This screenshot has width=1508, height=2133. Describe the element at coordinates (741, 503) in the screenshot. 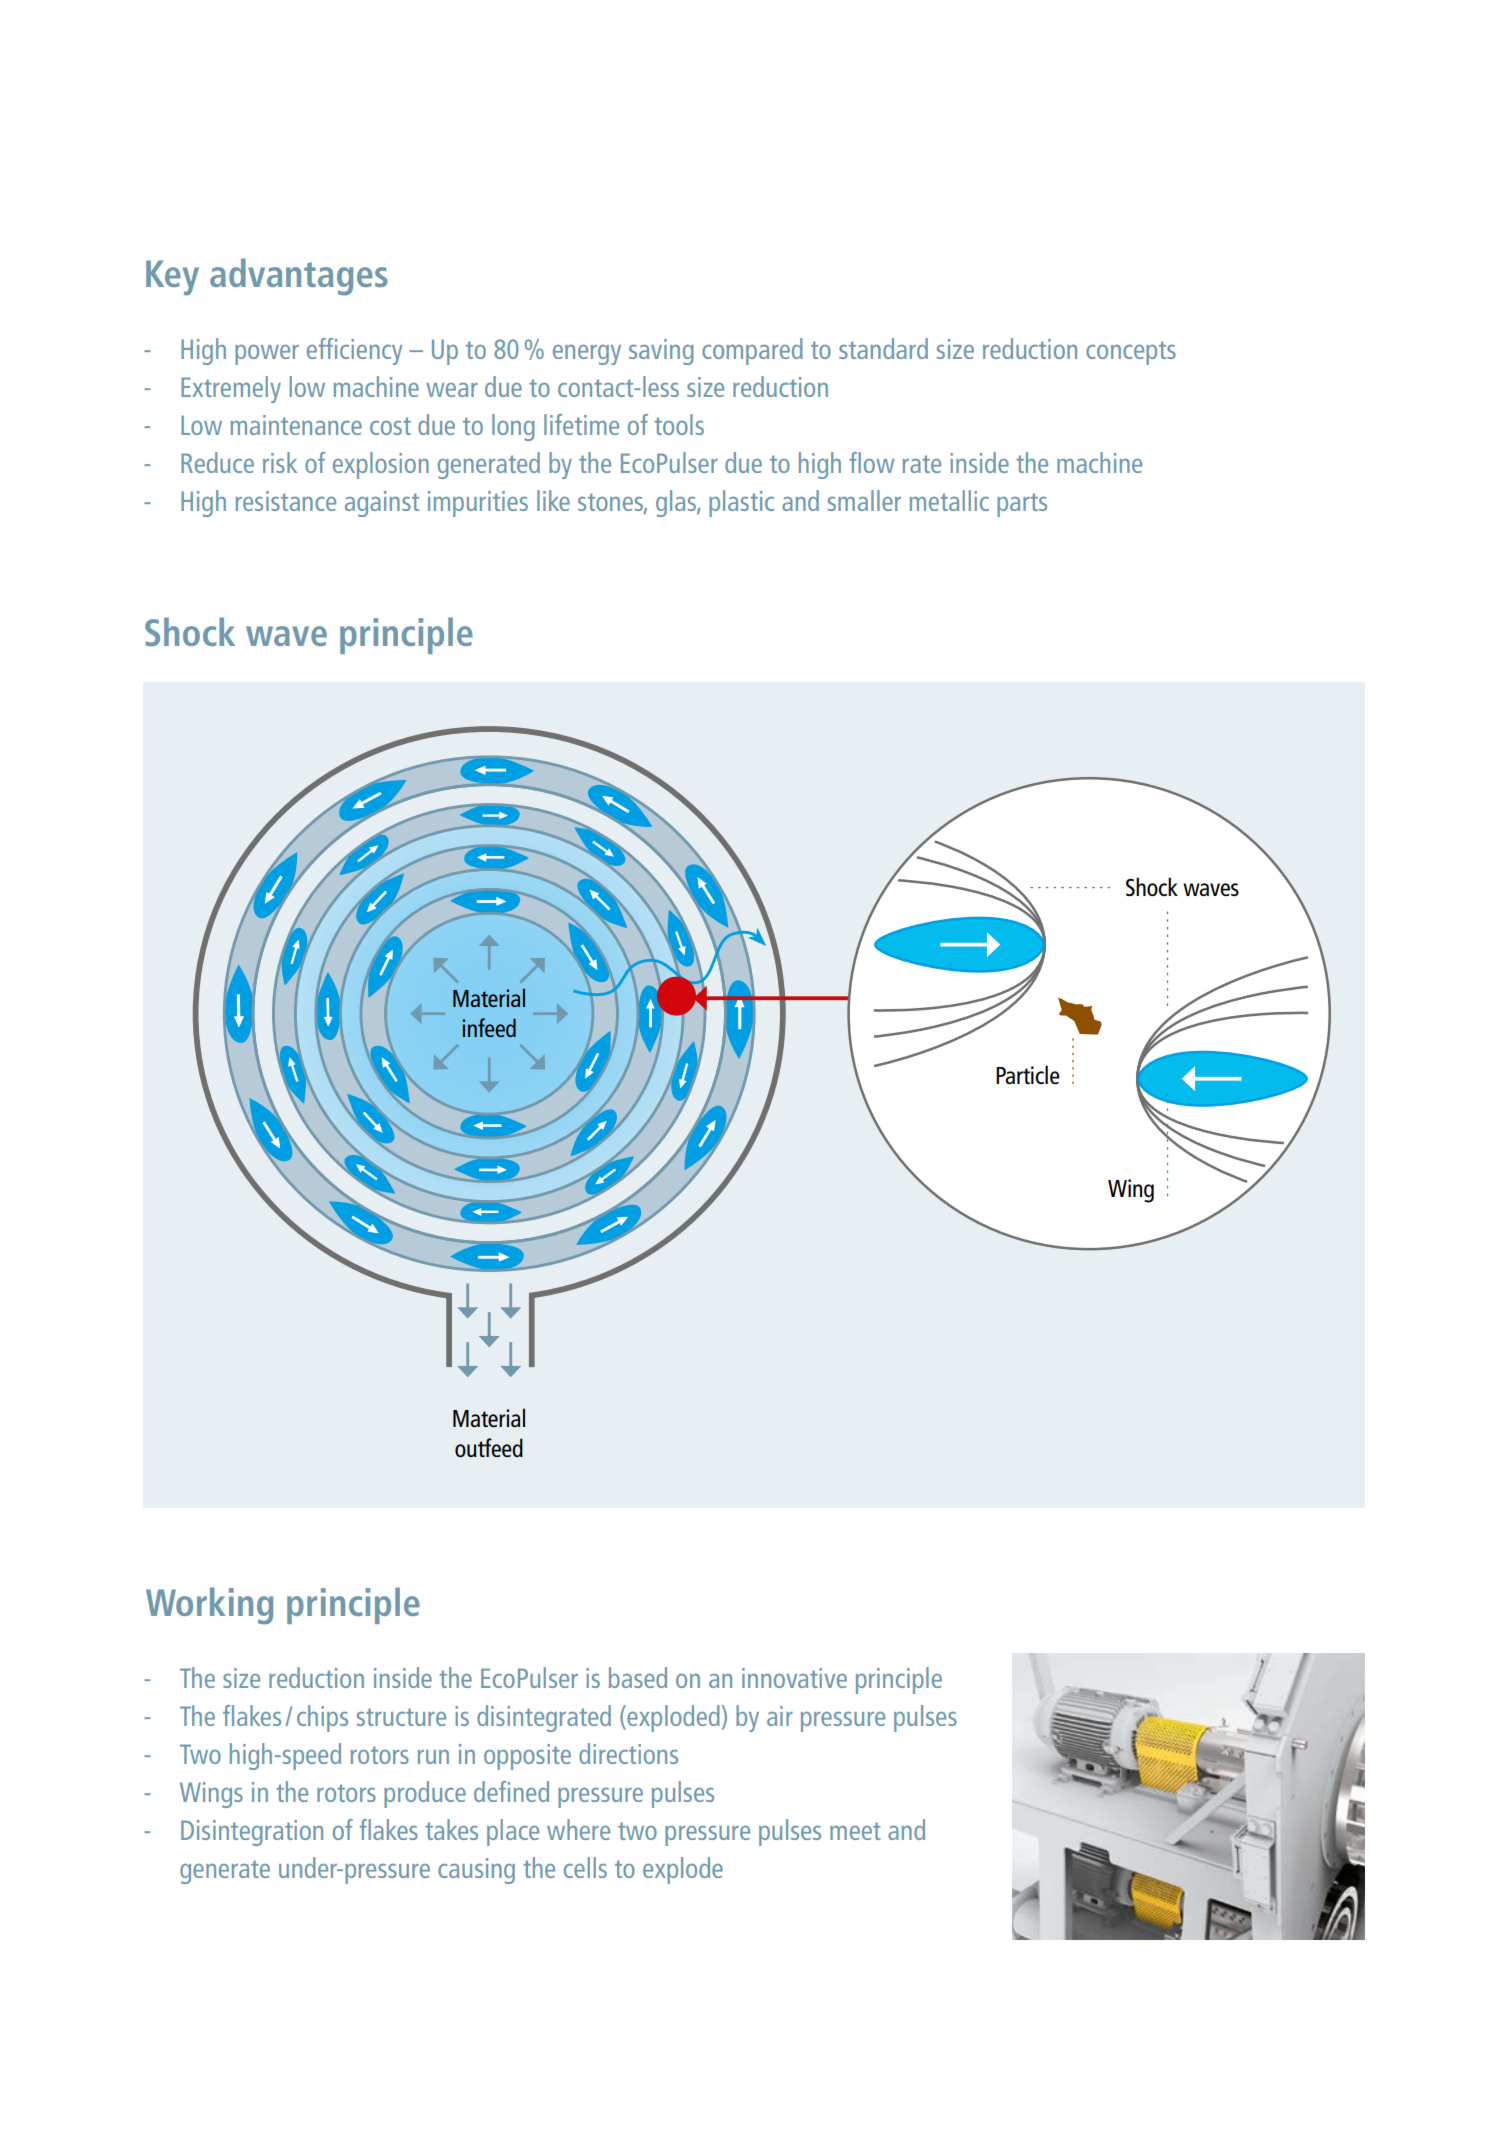

I see `plastic` at that location.
